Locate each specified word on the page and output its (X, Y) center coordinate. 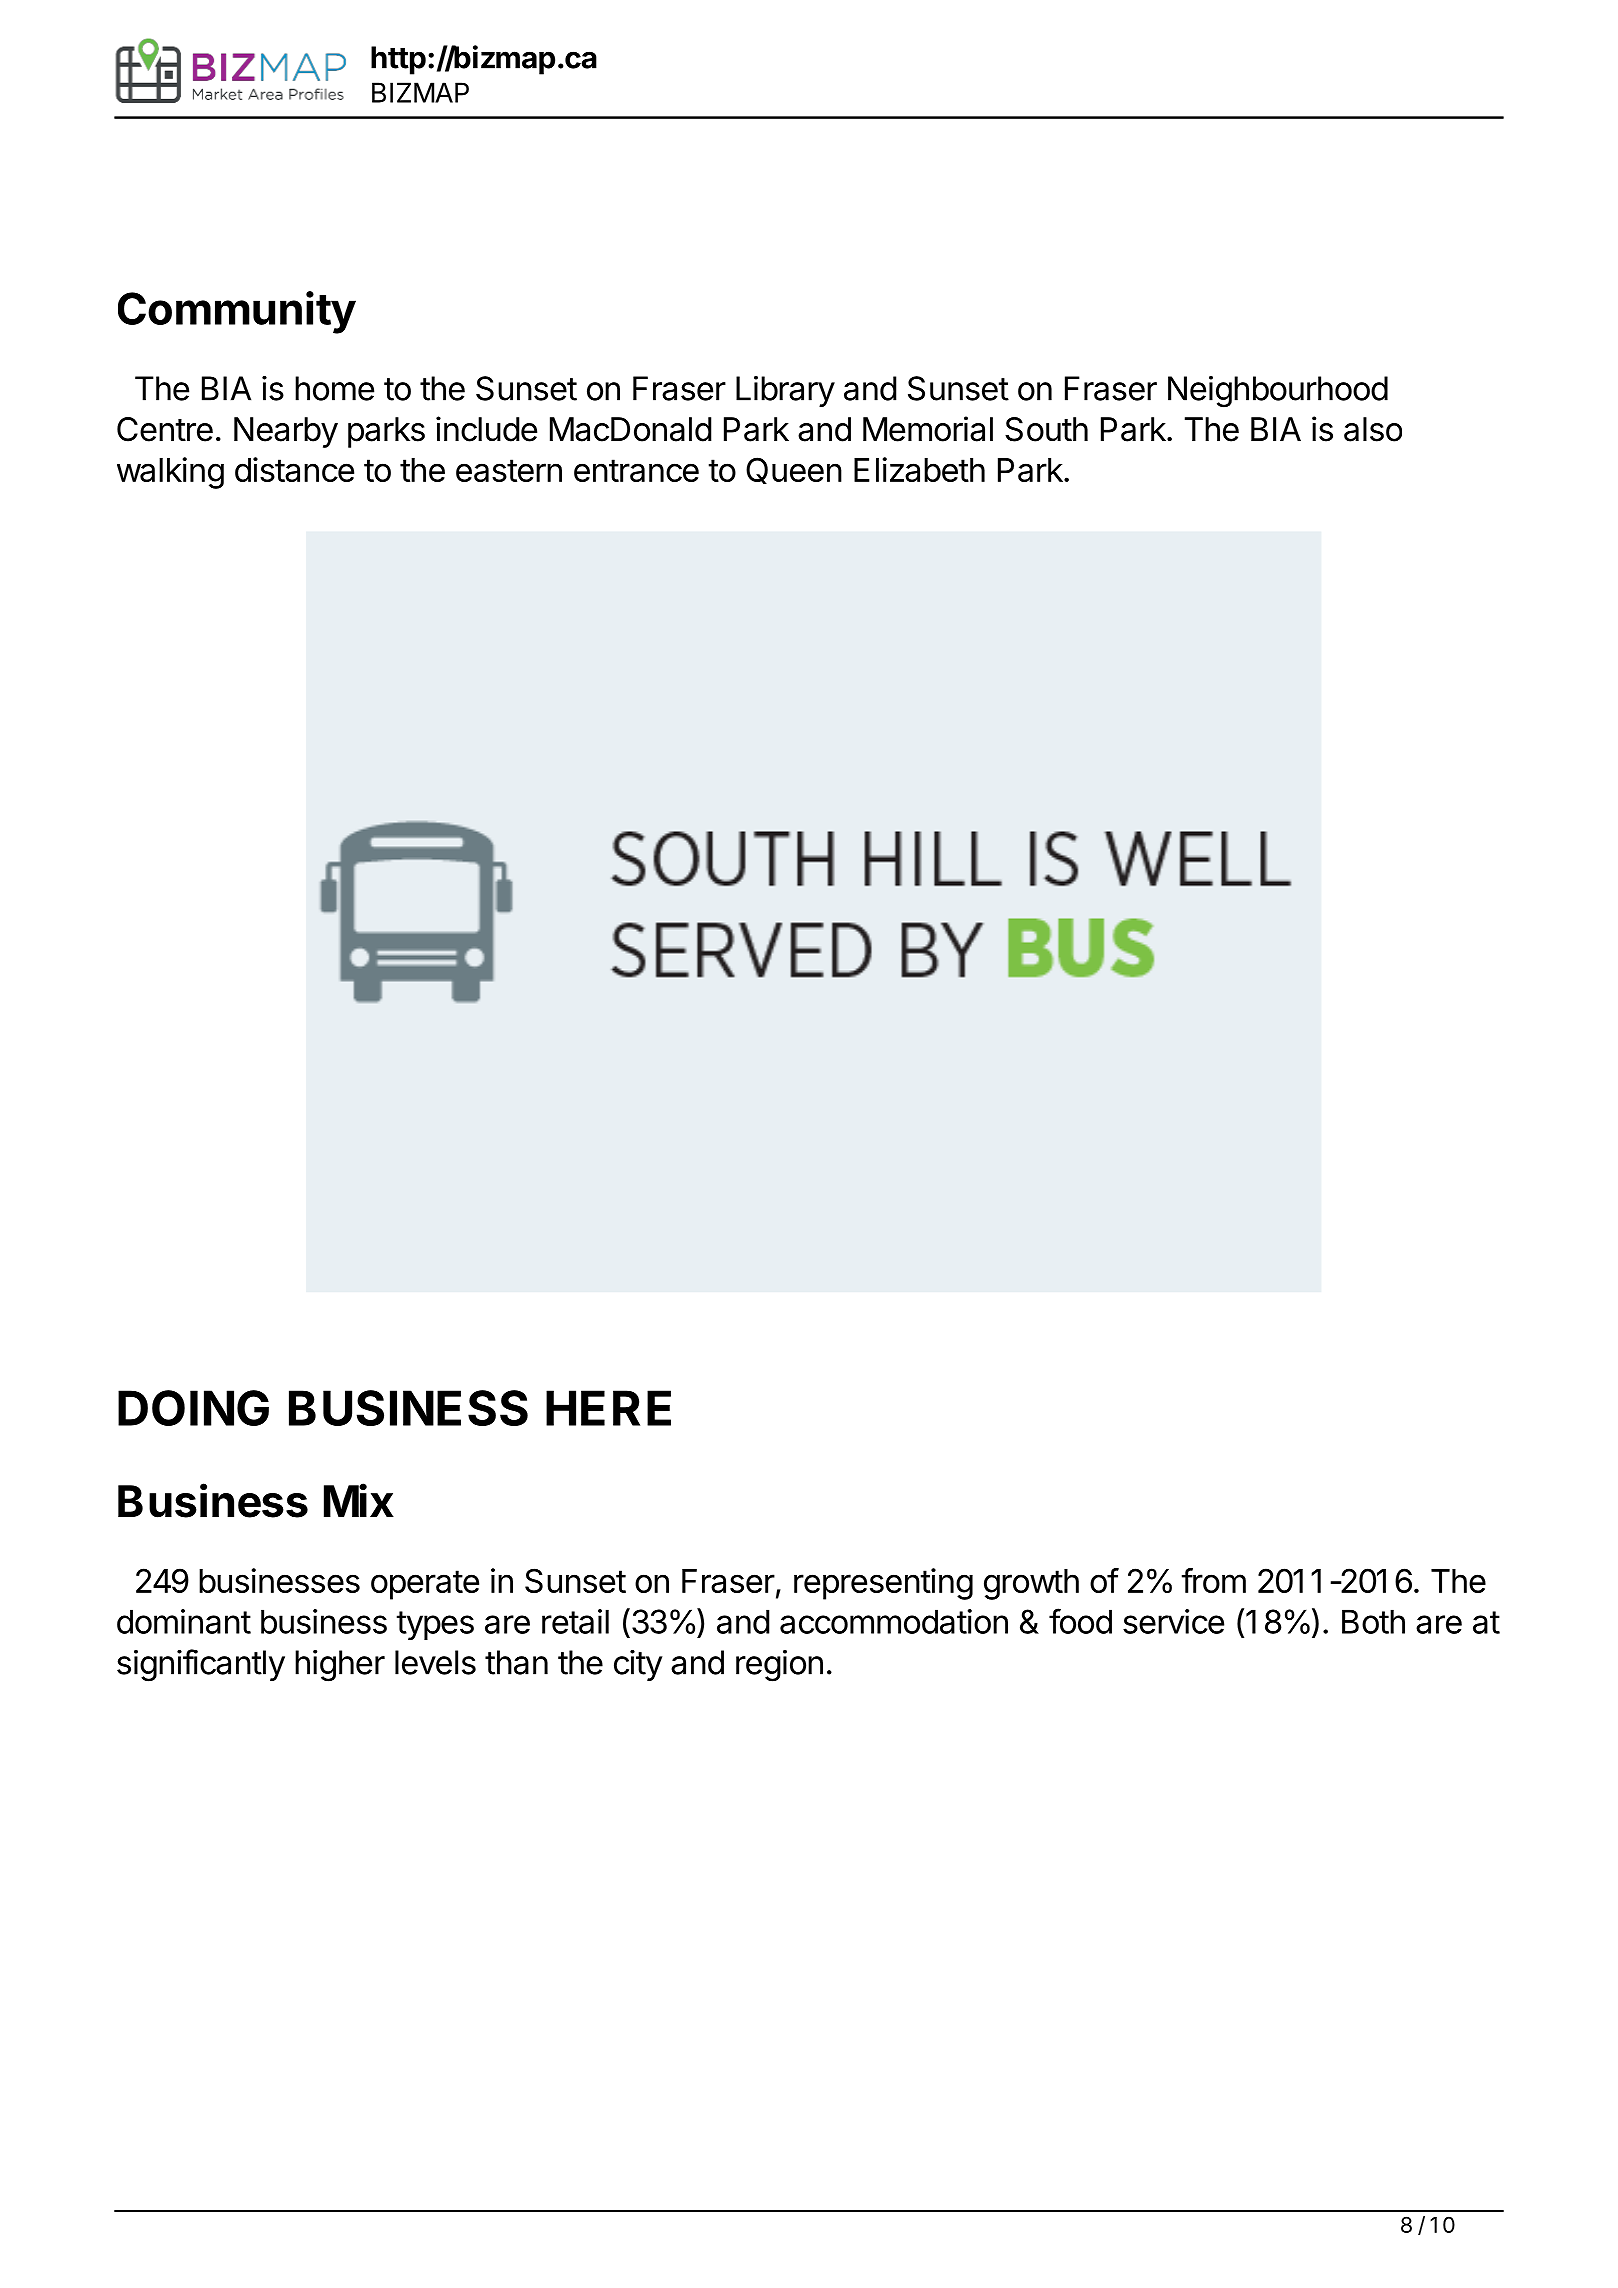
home (334, 388)
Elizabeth (919, 469)
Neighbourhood (1278, 392)
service (1173, 1621)
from (1214, 1580)
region (779, 1666)
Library (785, 391)
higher (340, 1666)
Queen (794, 470)
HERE (608, 1408)
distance (294, 469)
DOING (193, 1408)
